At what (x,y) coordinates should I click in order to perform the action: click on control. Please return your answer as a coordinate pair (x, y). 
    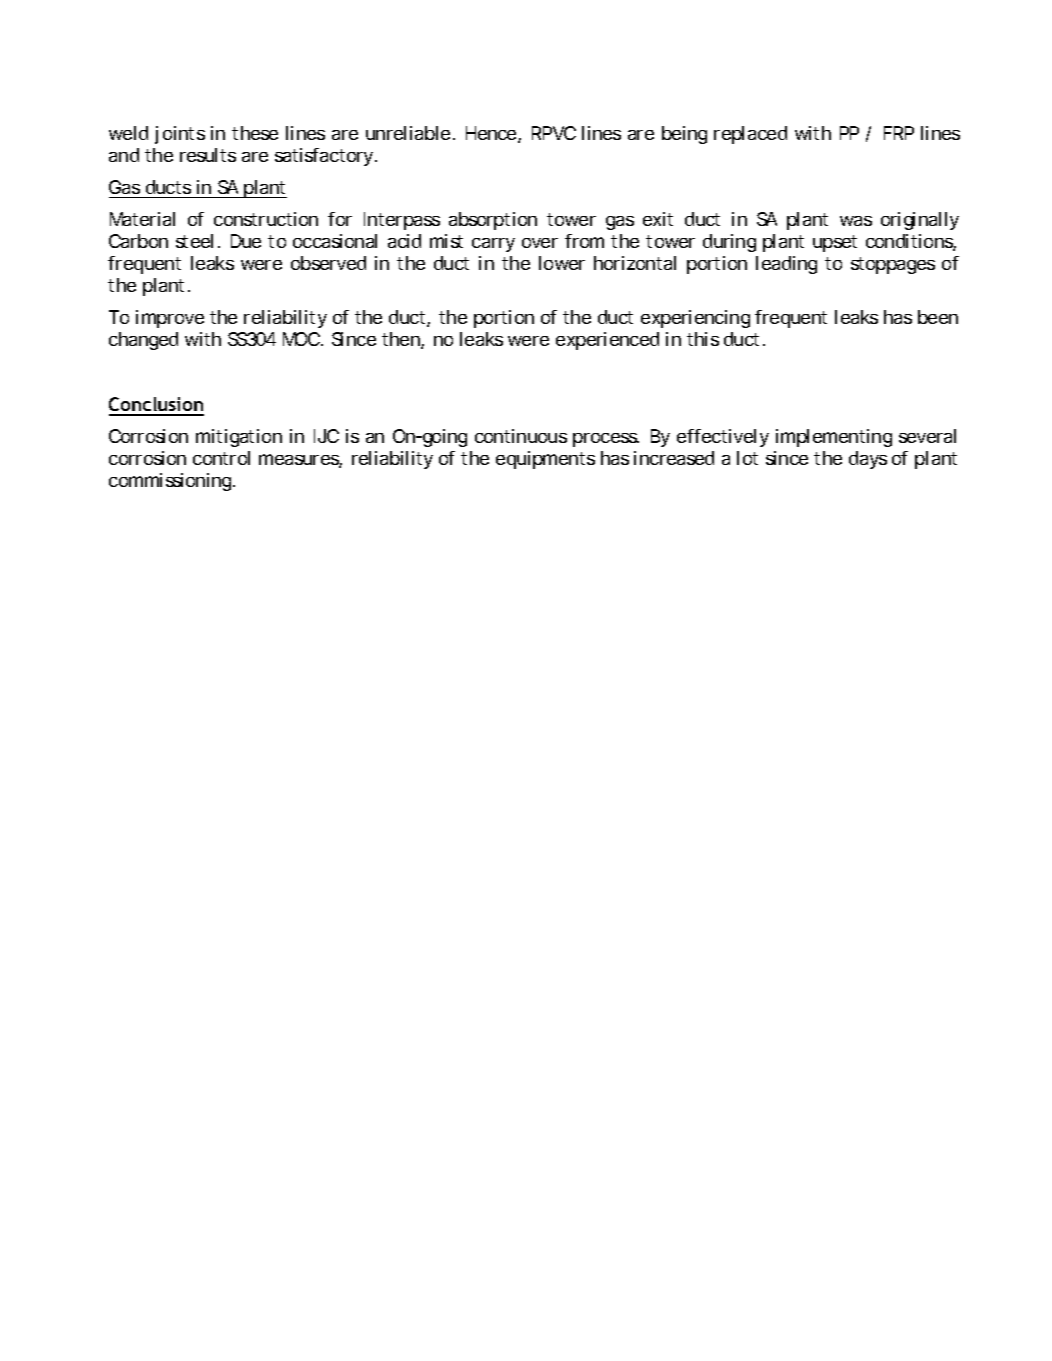
    Looking at the image, I should click on (221, 458).
